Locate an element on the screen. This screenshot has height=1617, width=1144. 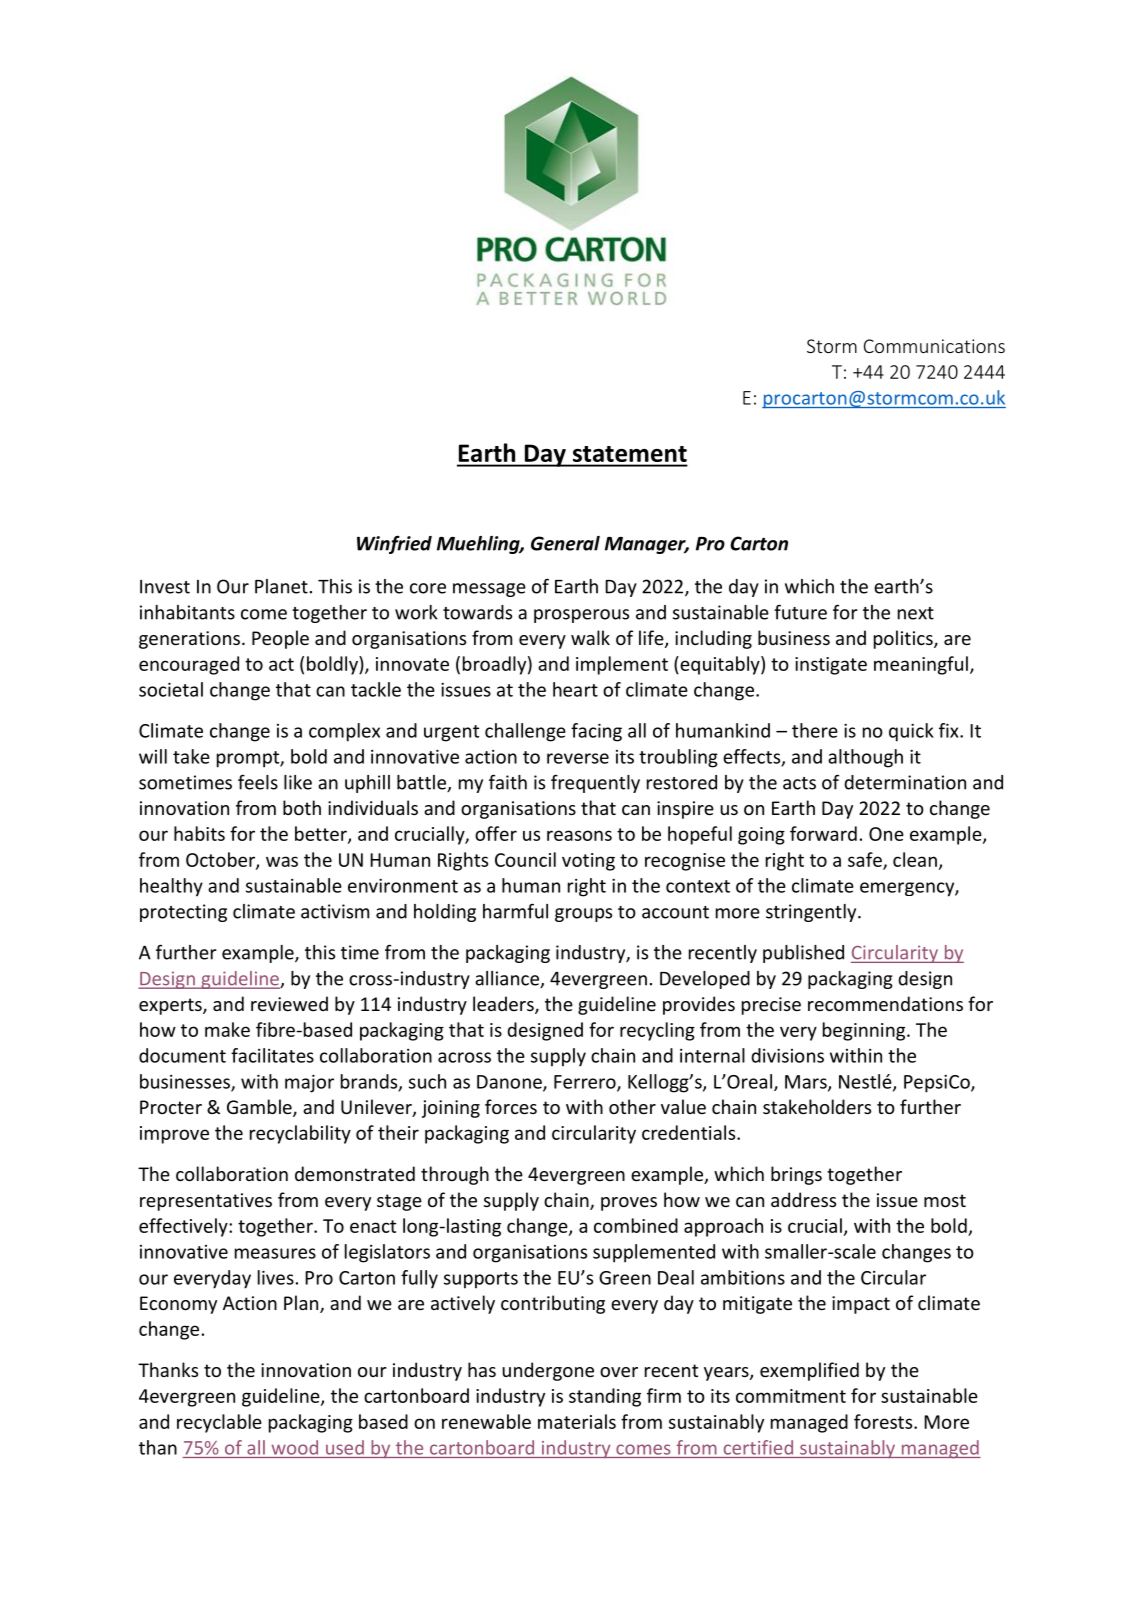
People is located at coordinates (280, 639).
